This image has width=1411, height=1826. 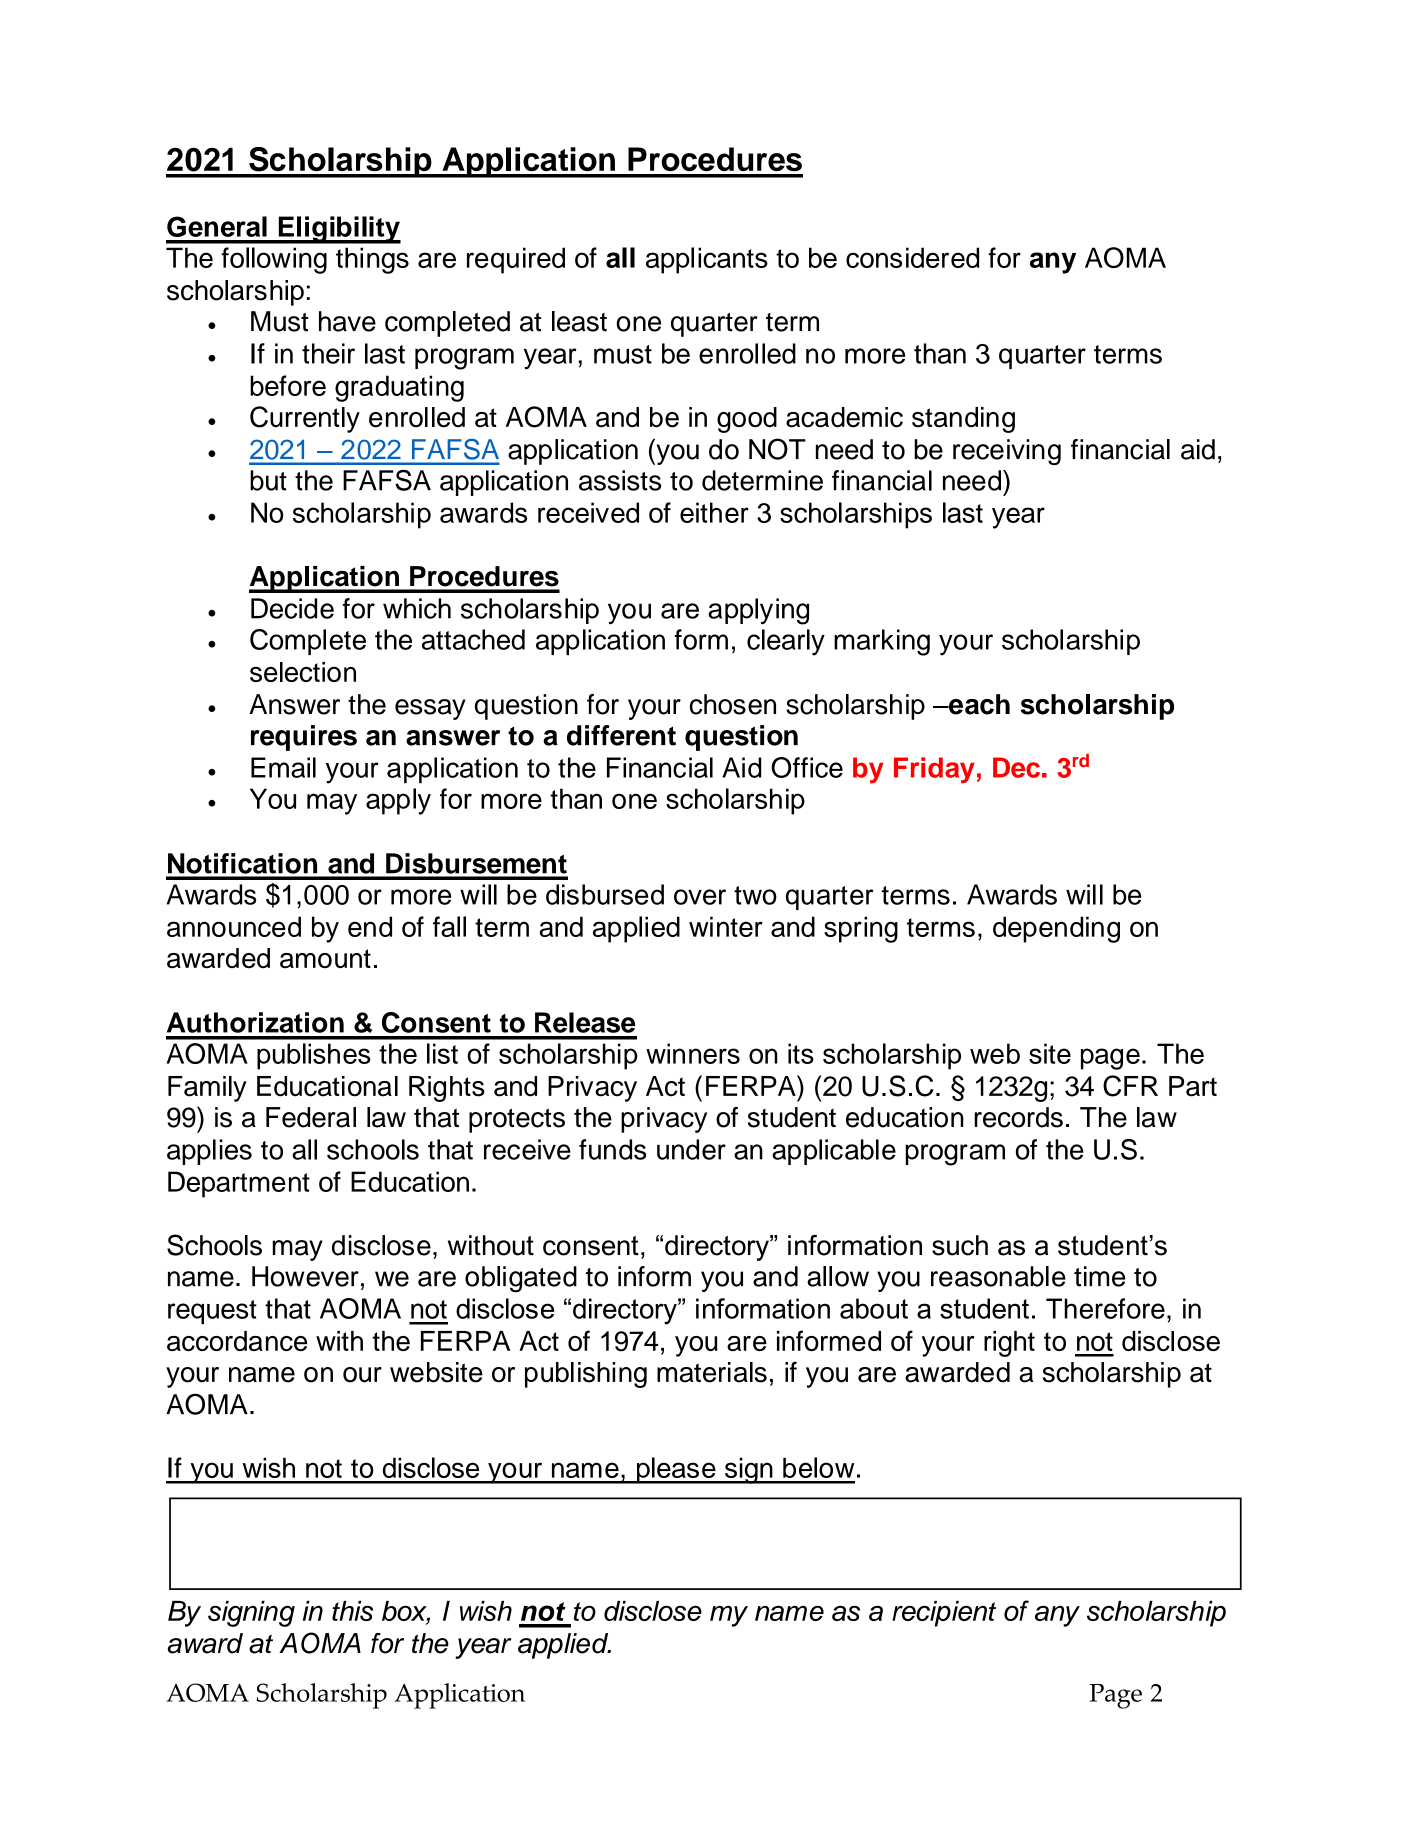 I want to click on under, so click(x=691, y=1149).
